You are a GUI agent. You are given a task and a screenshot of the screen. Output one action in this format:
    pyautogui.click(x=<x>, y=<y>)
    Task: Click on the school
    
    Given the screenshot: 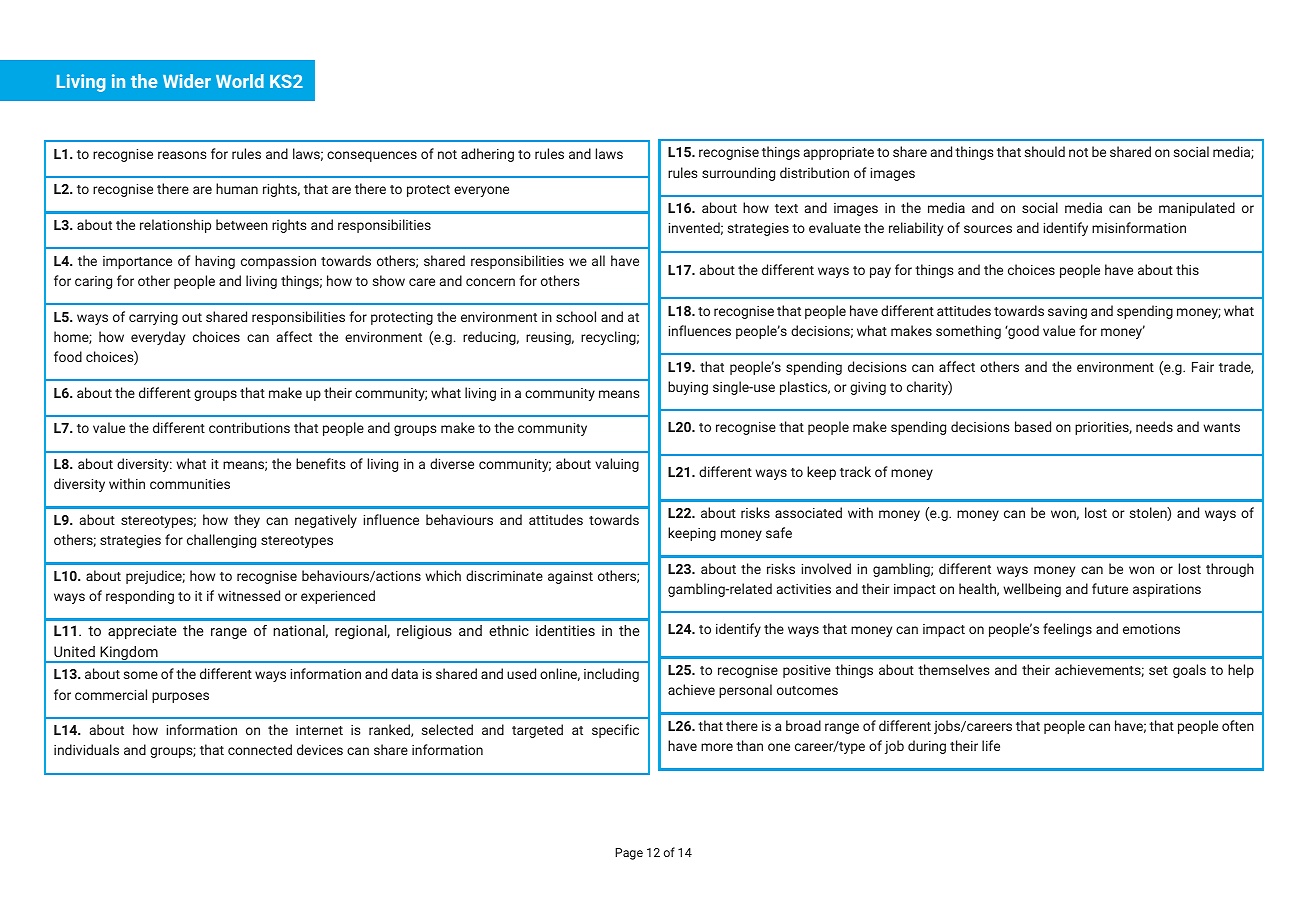 What is the action you would take?
    pyautogui.click(x=576, y=316)
